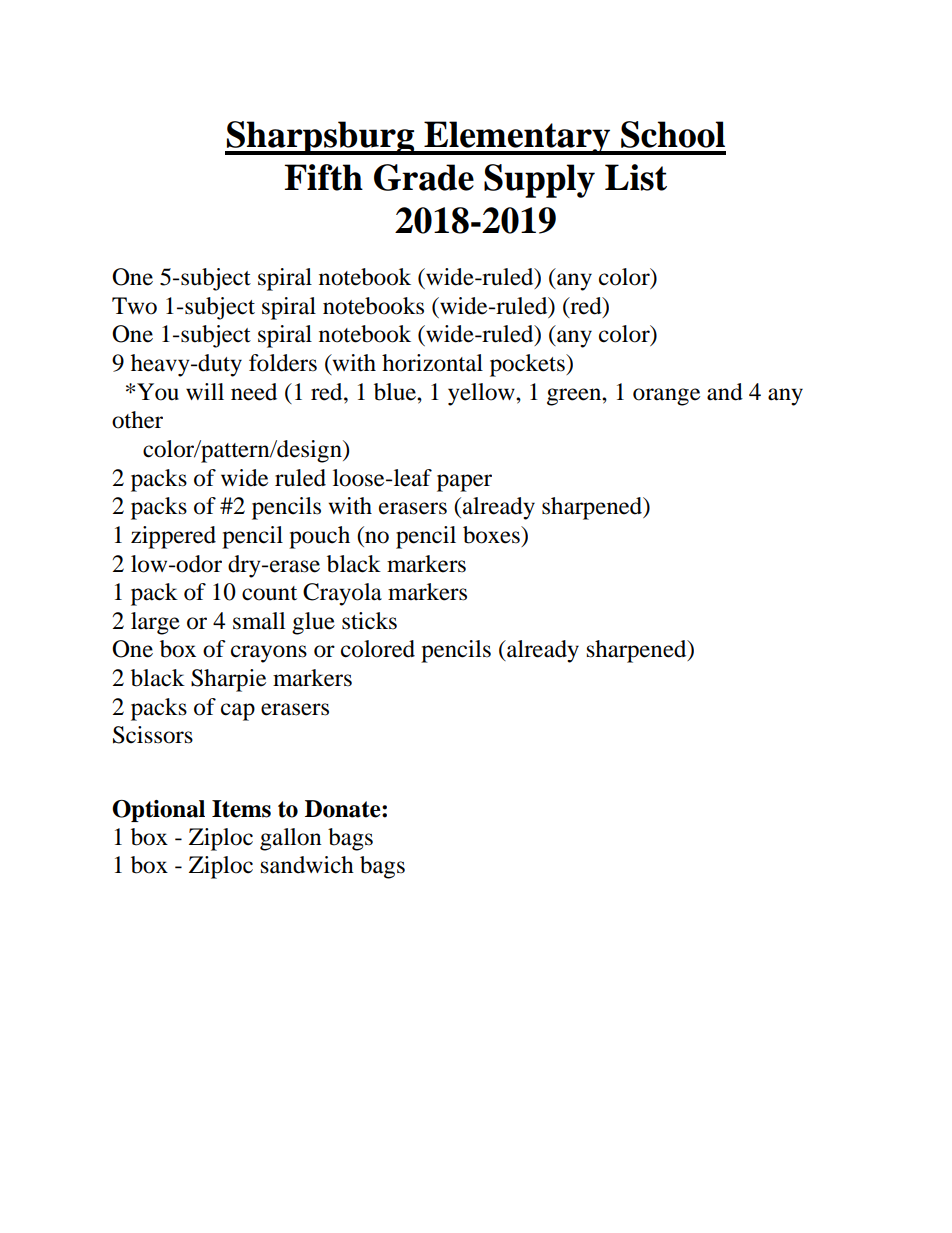 This page has height=1233, width=952. Describe the element at coordinates (492, 535) in the page. I see `boxes` at that location.
